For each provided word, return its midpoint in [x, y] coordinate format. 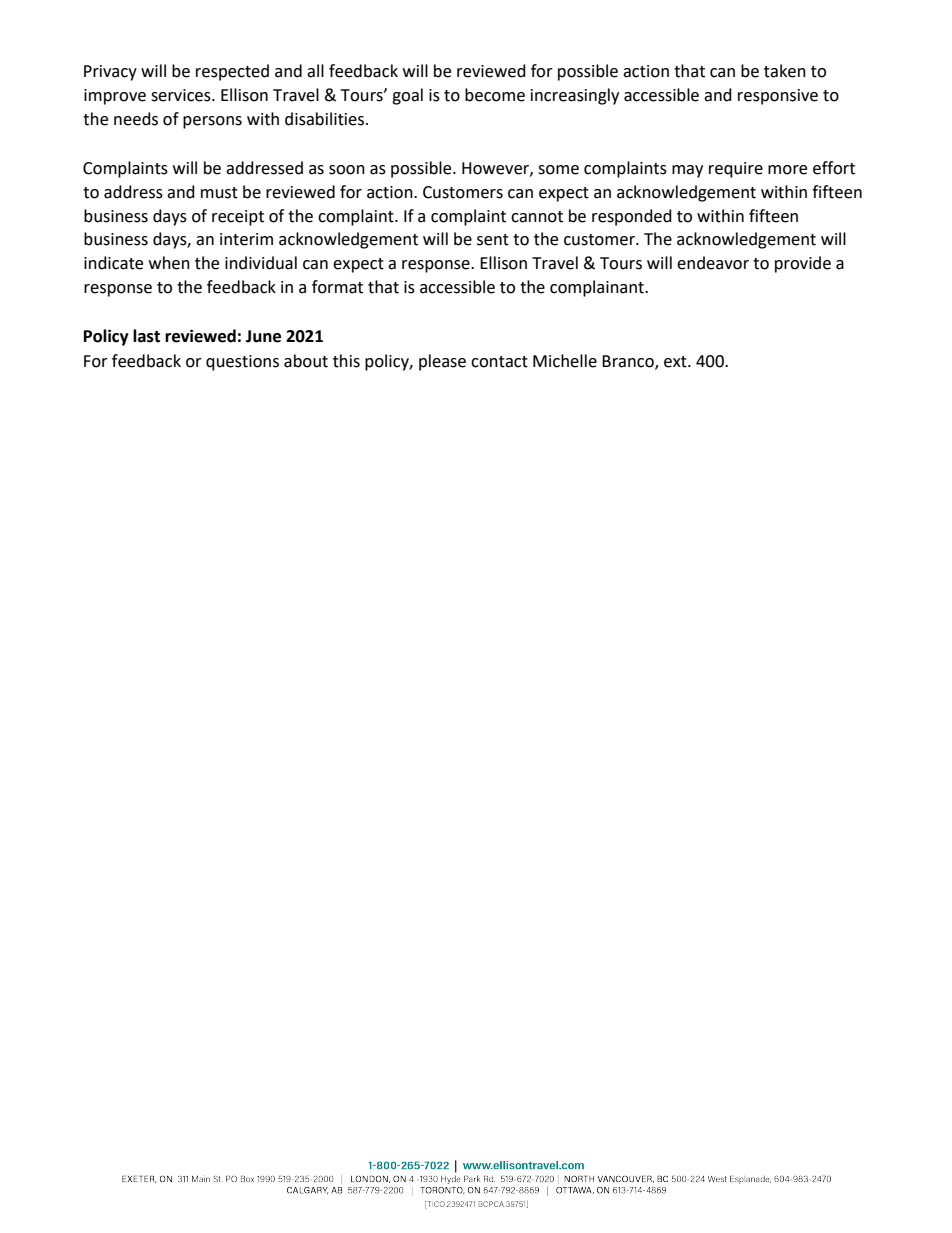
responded [632, 217]
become [495, 95]
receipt [238, 218]
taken [785, 71]
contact [499, 362]
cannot [537, 217]
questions [242, 363]
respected [232, 72]
